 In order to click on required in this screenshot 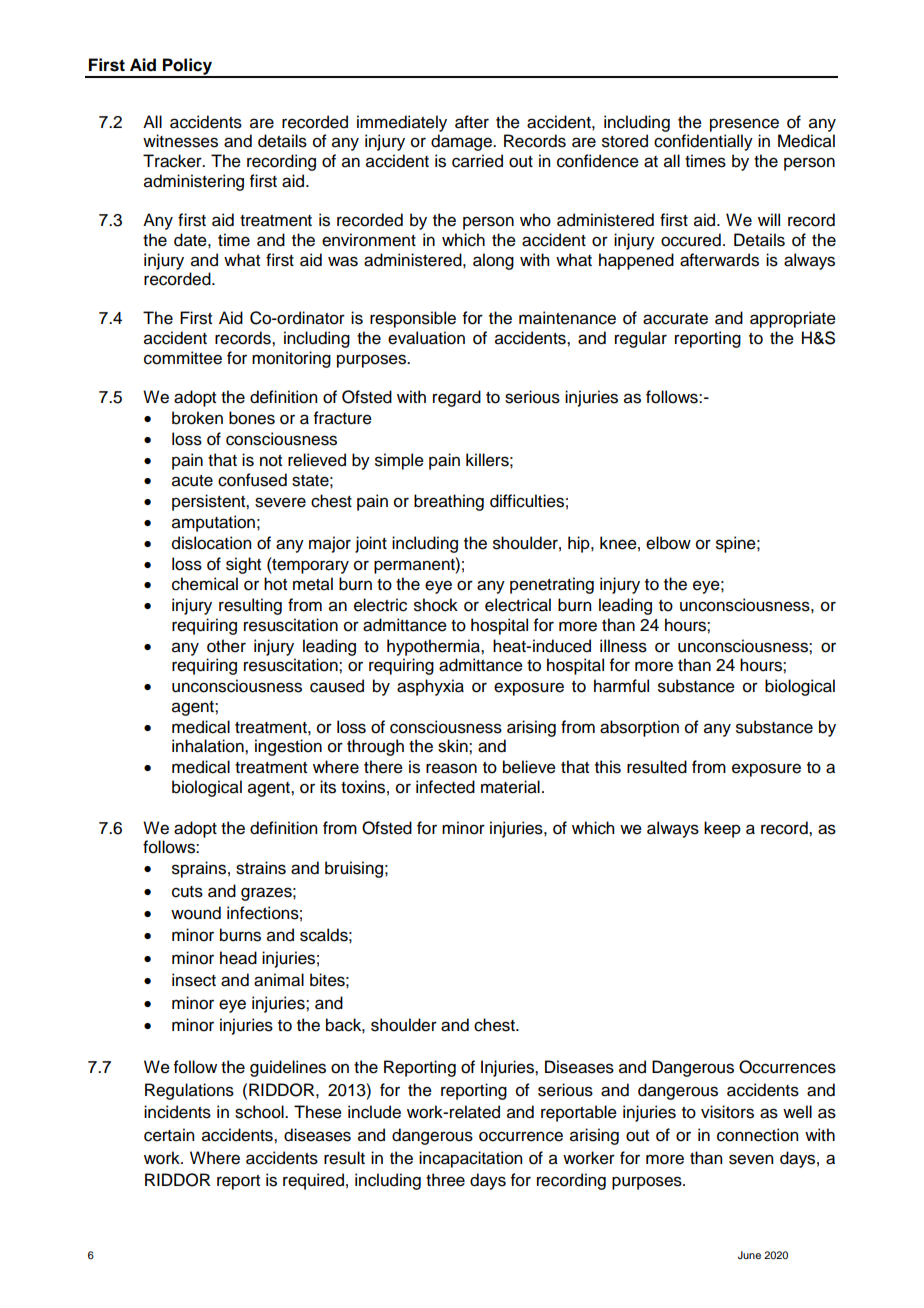, I will do `click(313, 1181)`.
